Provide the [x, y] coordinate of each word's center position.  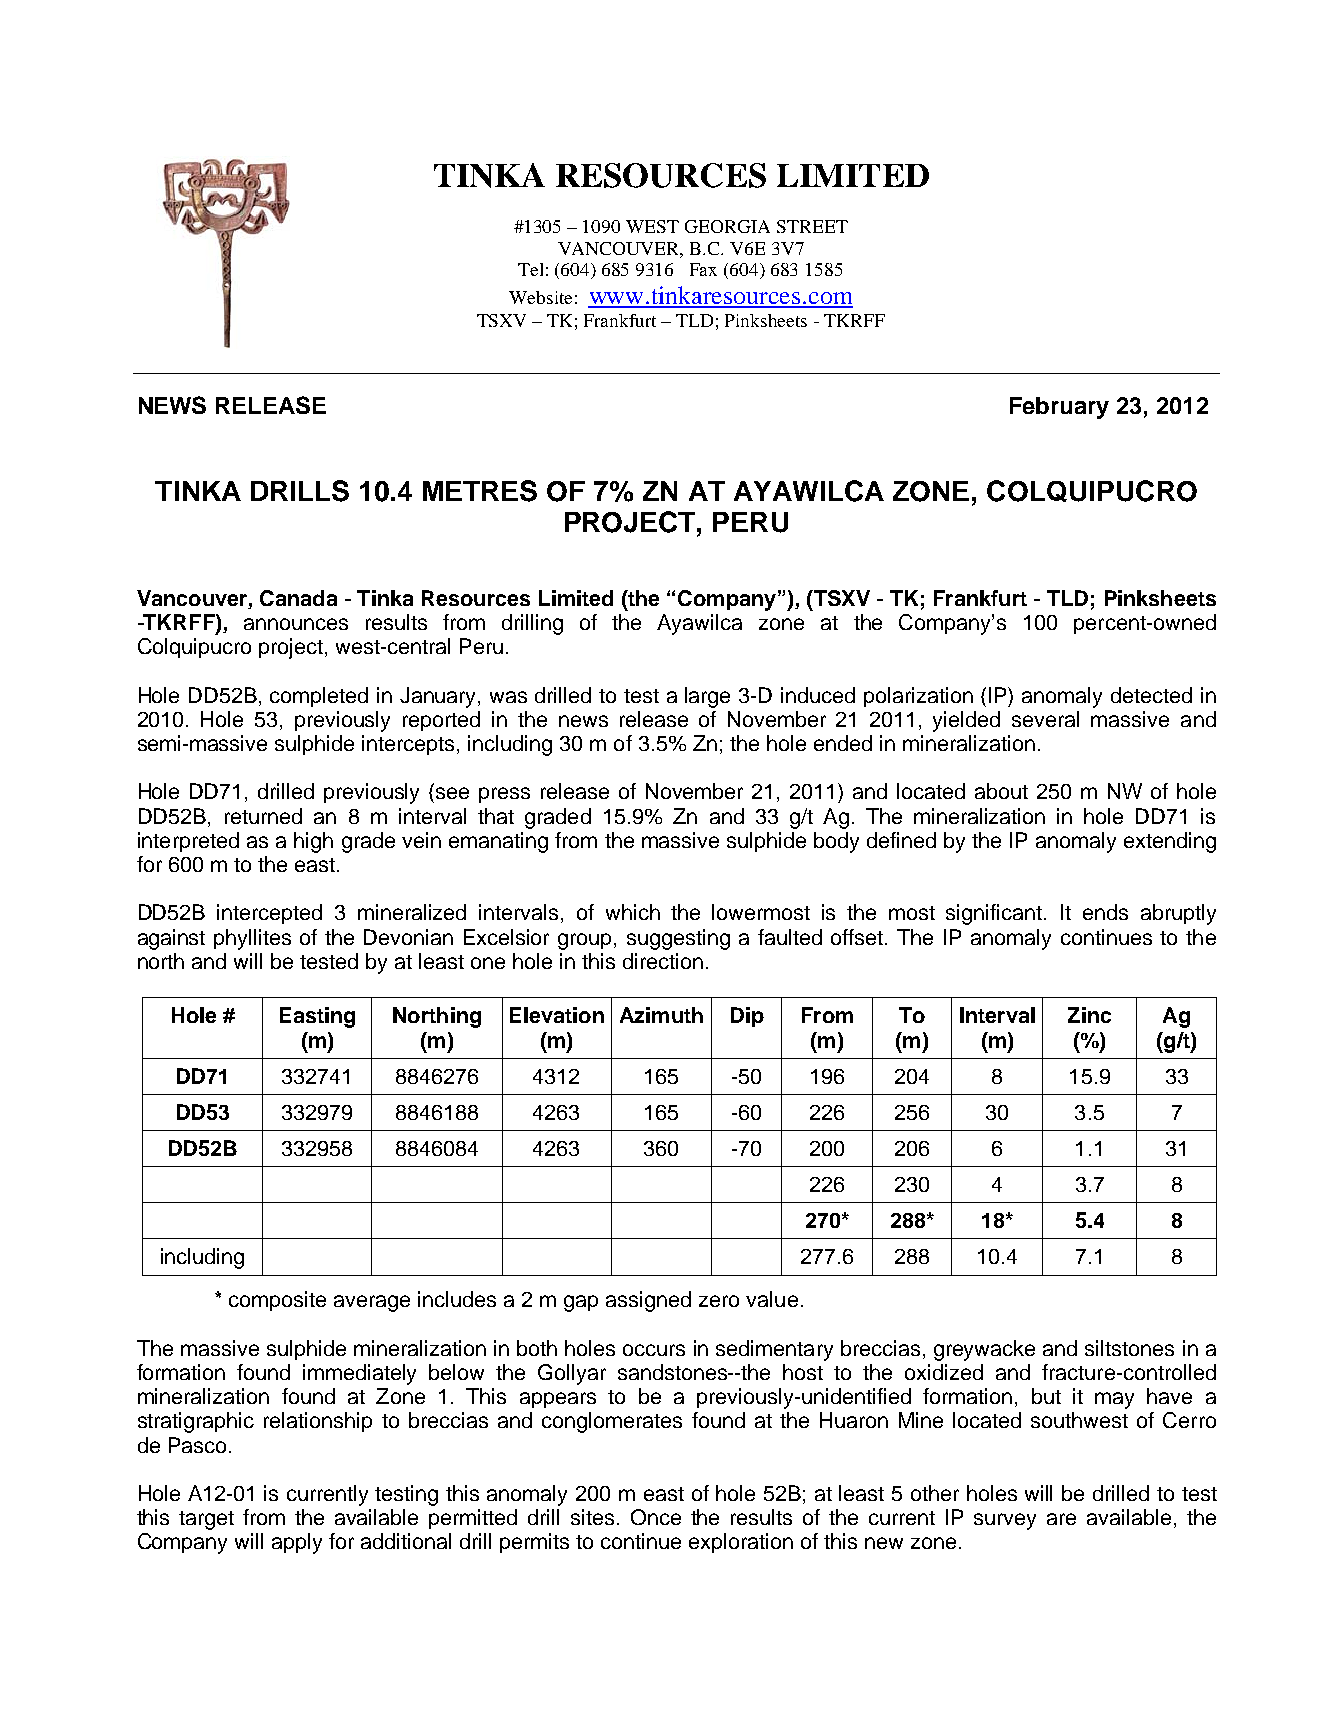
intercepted [269, 914]
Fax [703, 269]
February [1059, 408]
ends [1105, 912]
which [633, 912]
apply [297, 1543]
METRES [480, 491]
